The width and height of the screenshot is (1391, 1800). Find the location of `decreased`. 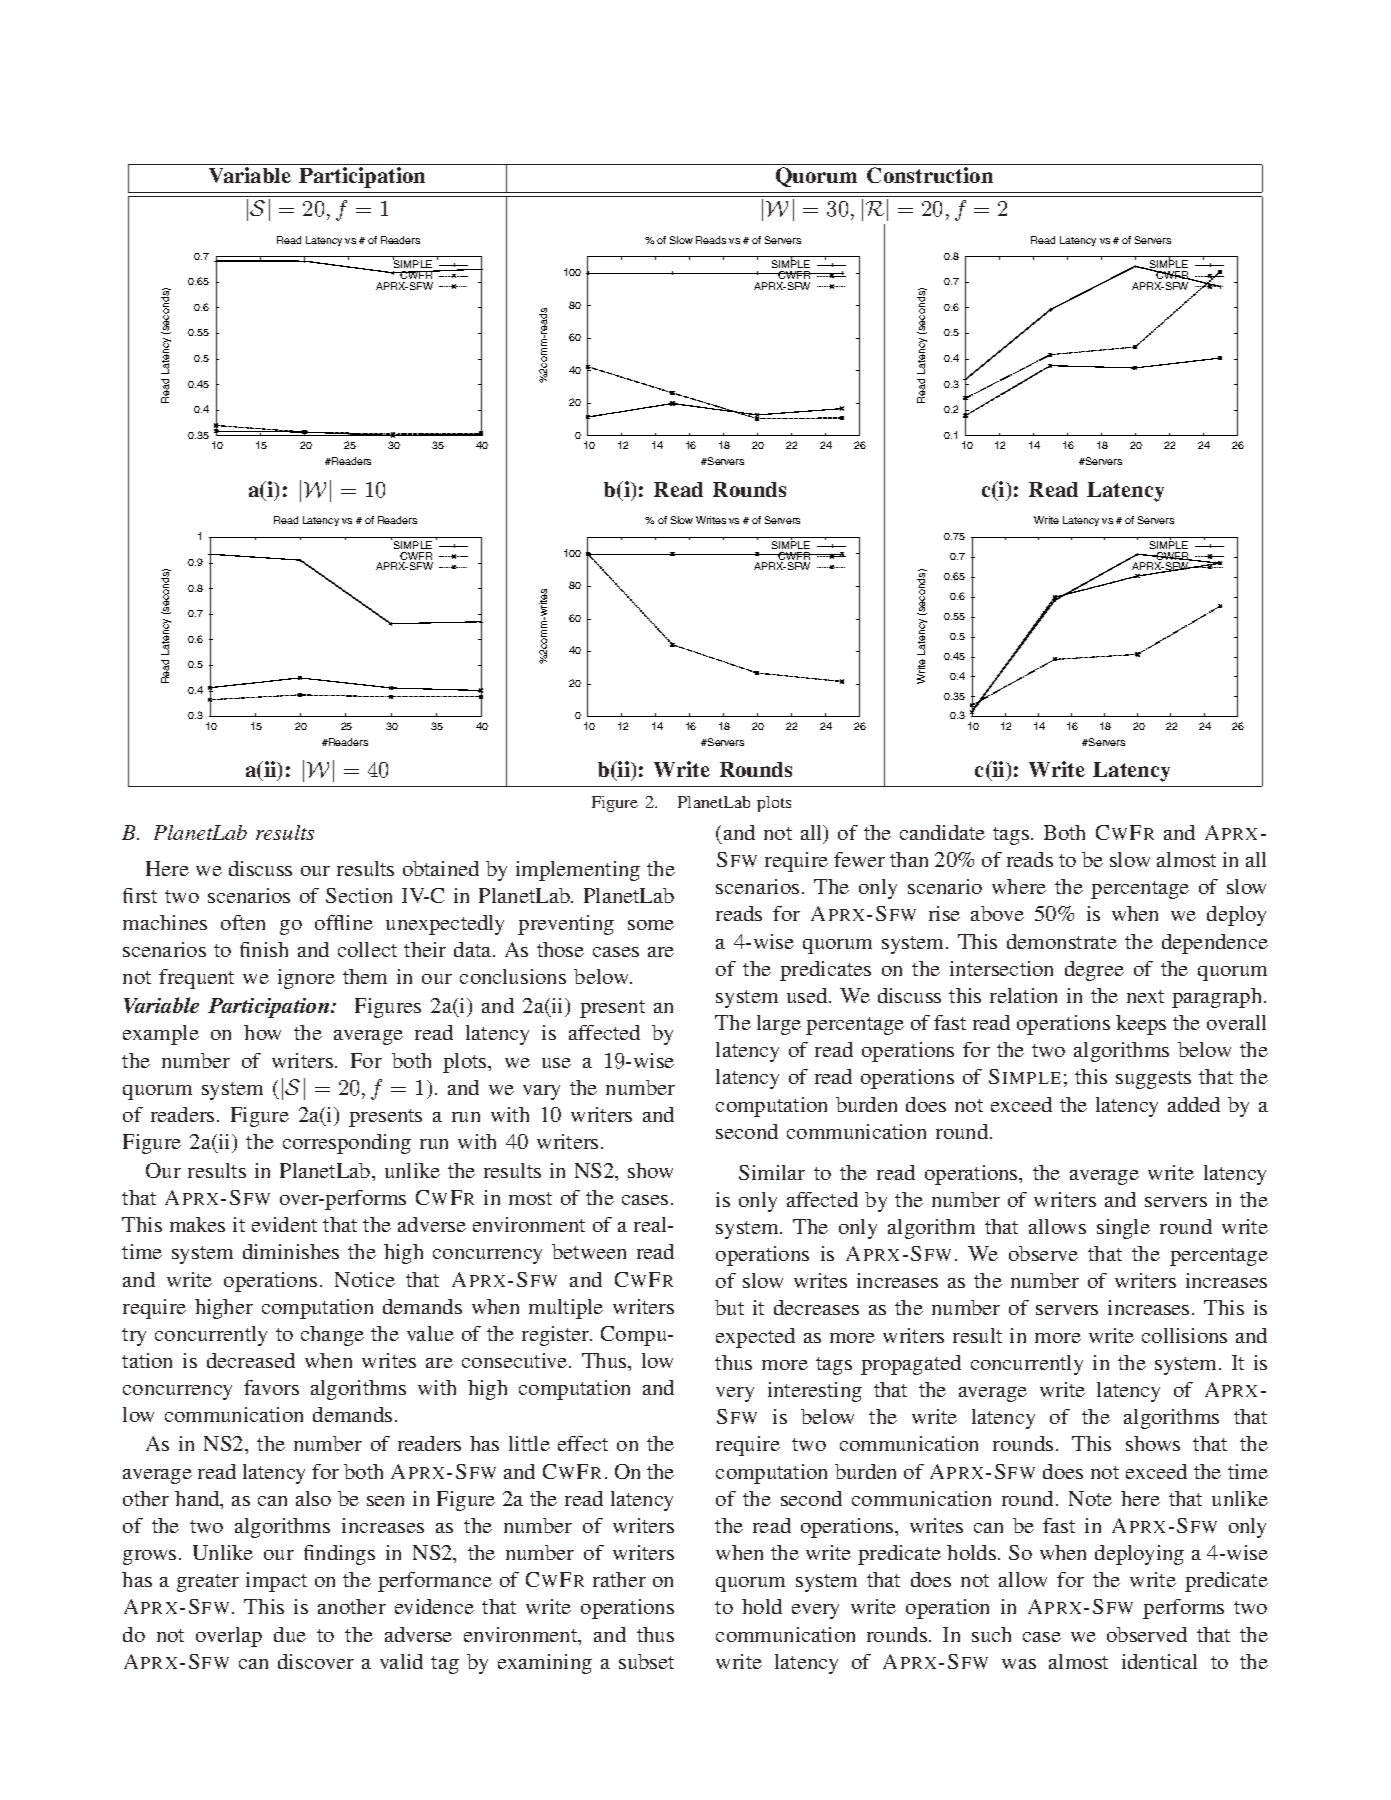

decreased is located at coordinates (251, 1360).
